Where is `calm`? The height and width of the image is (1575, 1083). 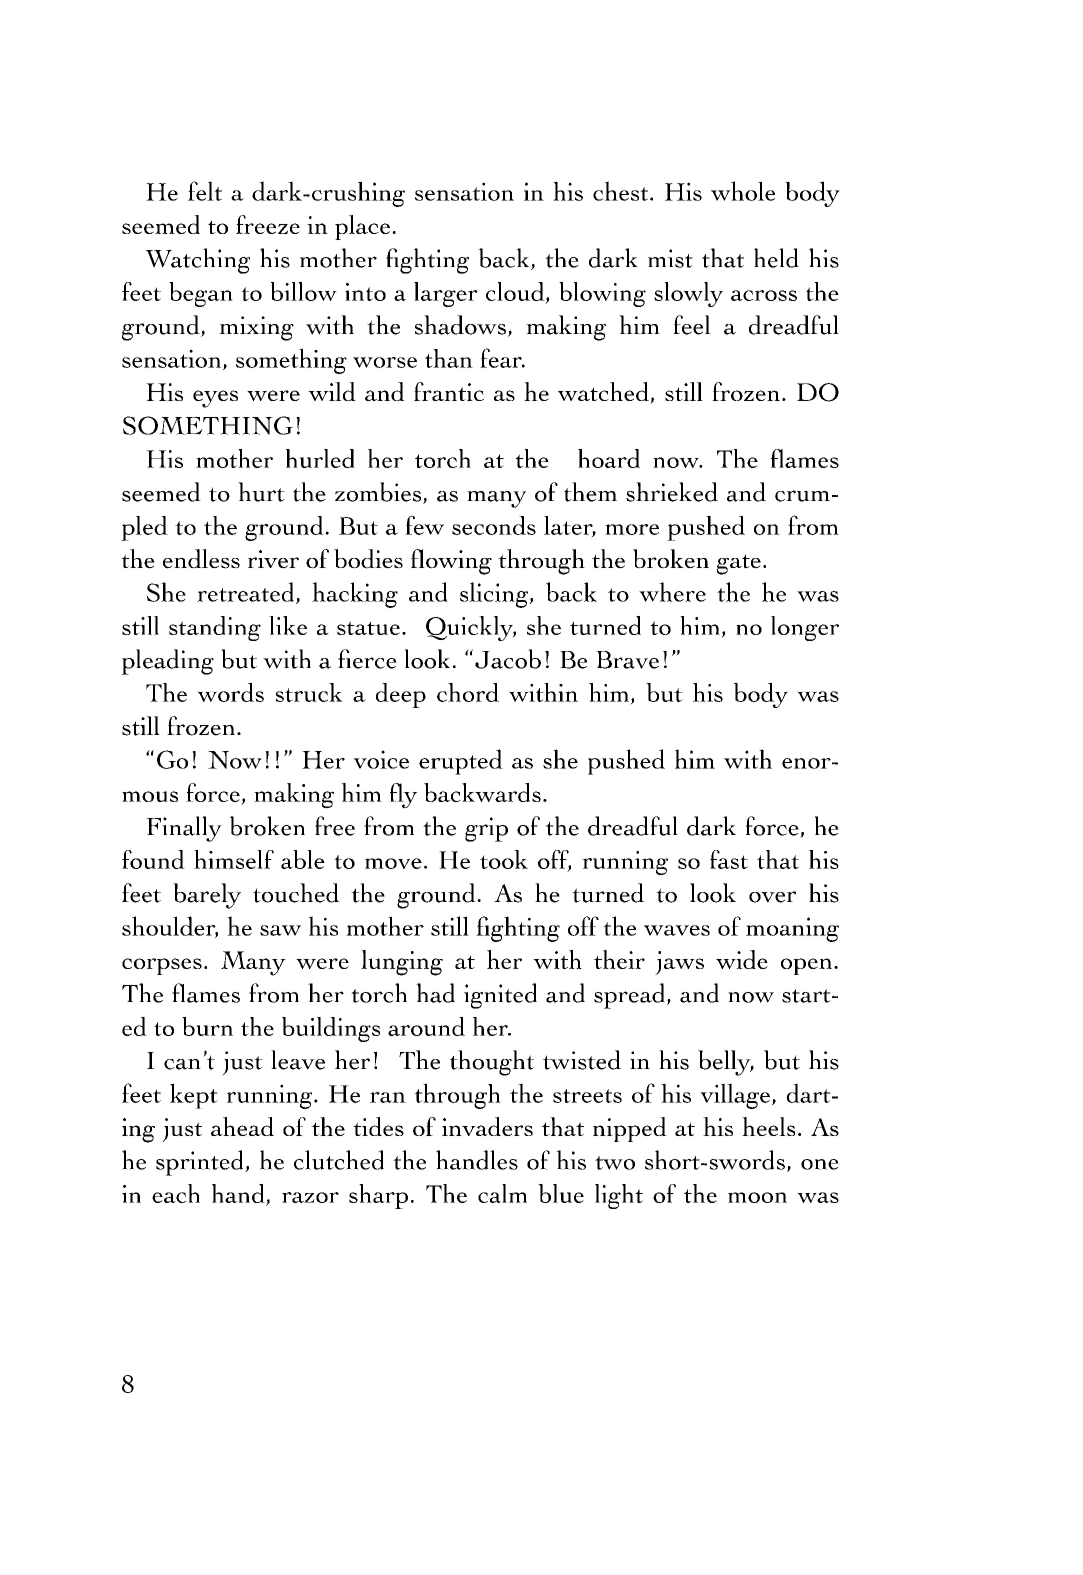
calm is located at coordinates (502, 1193).
